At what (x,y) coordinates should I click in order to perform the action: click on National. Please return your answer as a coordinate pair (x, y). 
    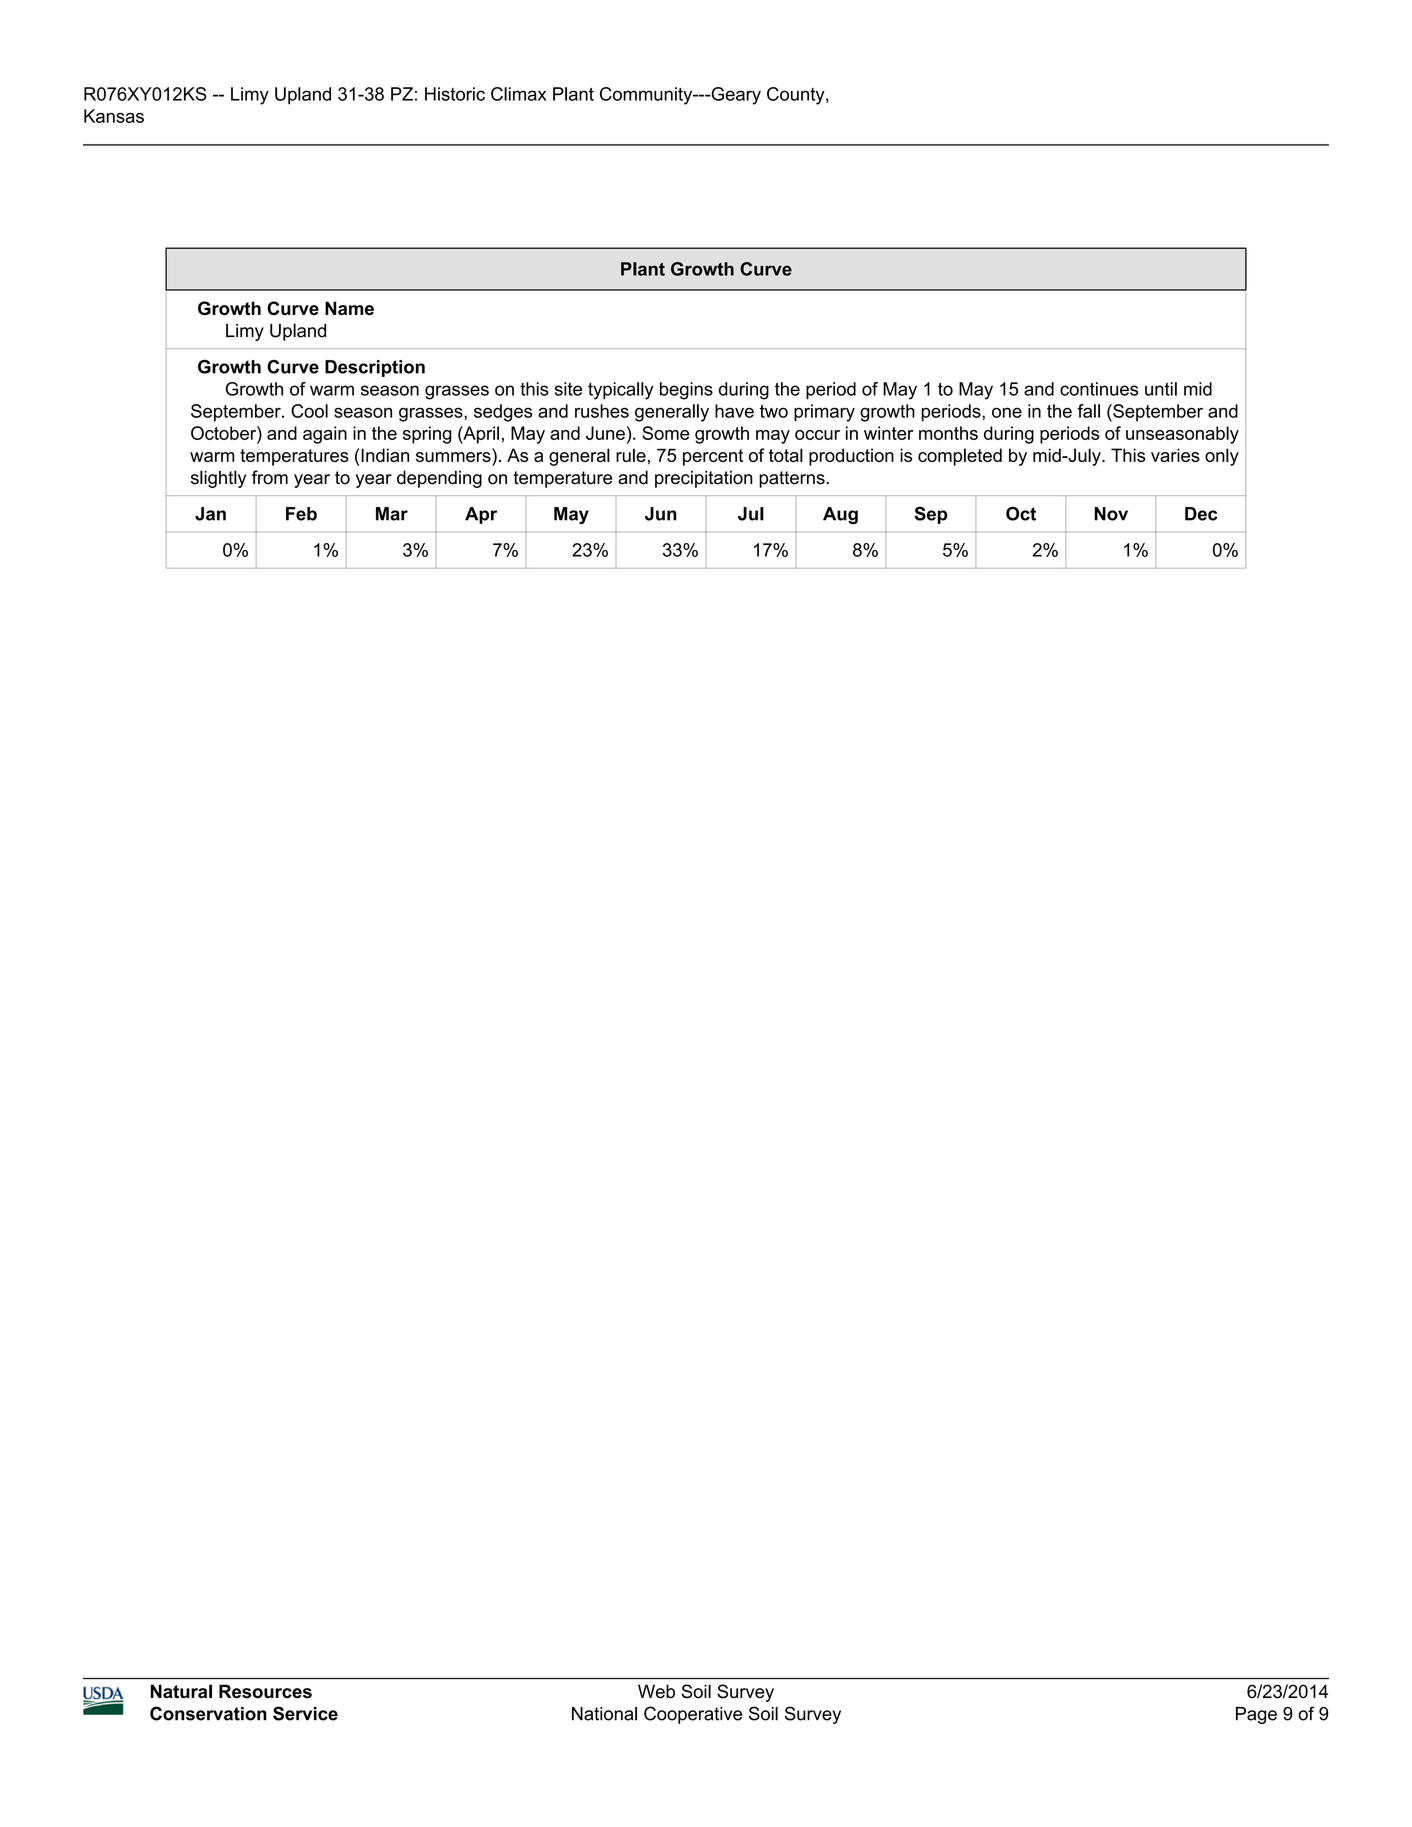
    Looking at the image, I should click on (604, 1714).
